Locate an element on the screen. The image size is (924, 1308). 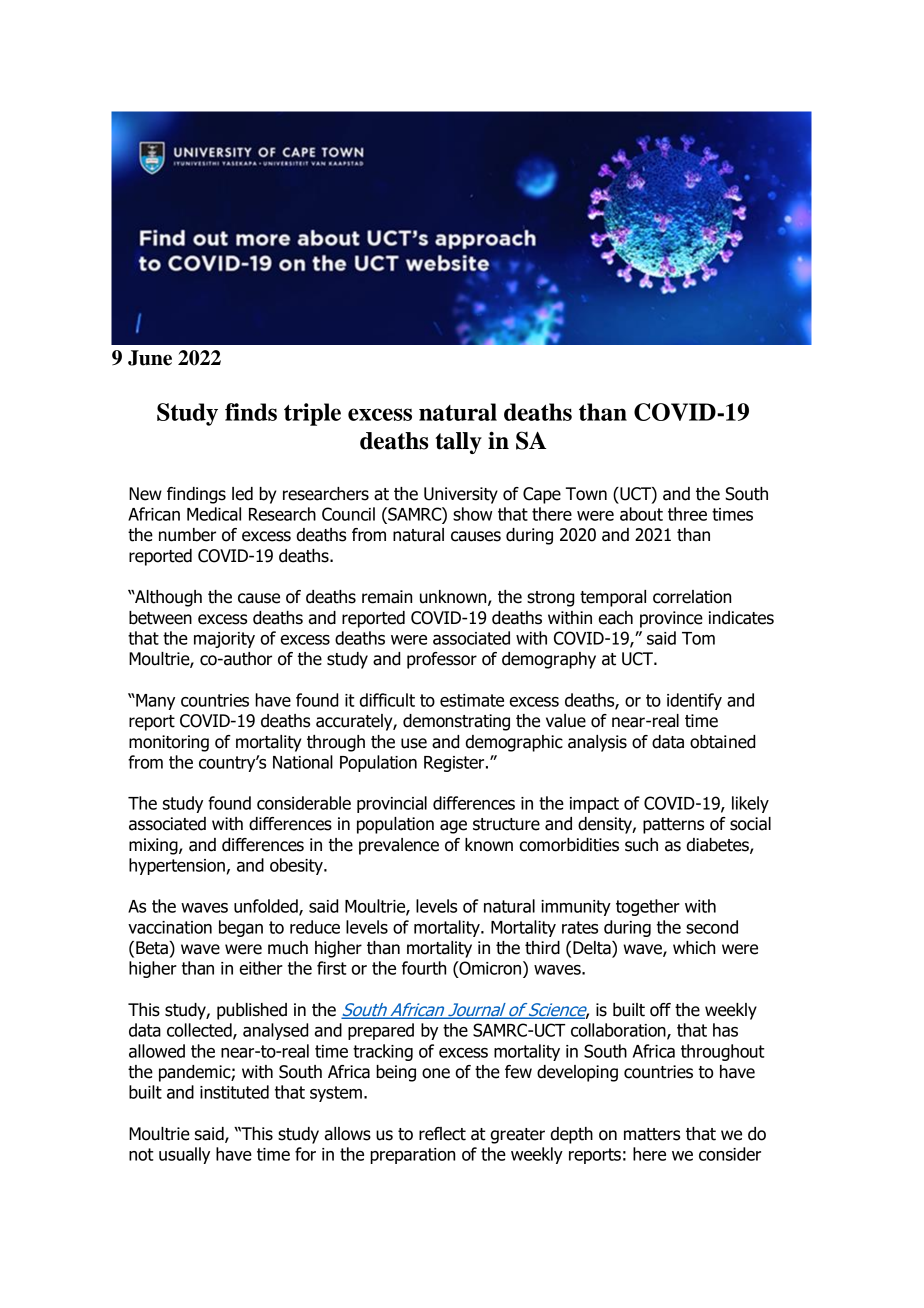
monitoring is located at coordinates (169, 743).
